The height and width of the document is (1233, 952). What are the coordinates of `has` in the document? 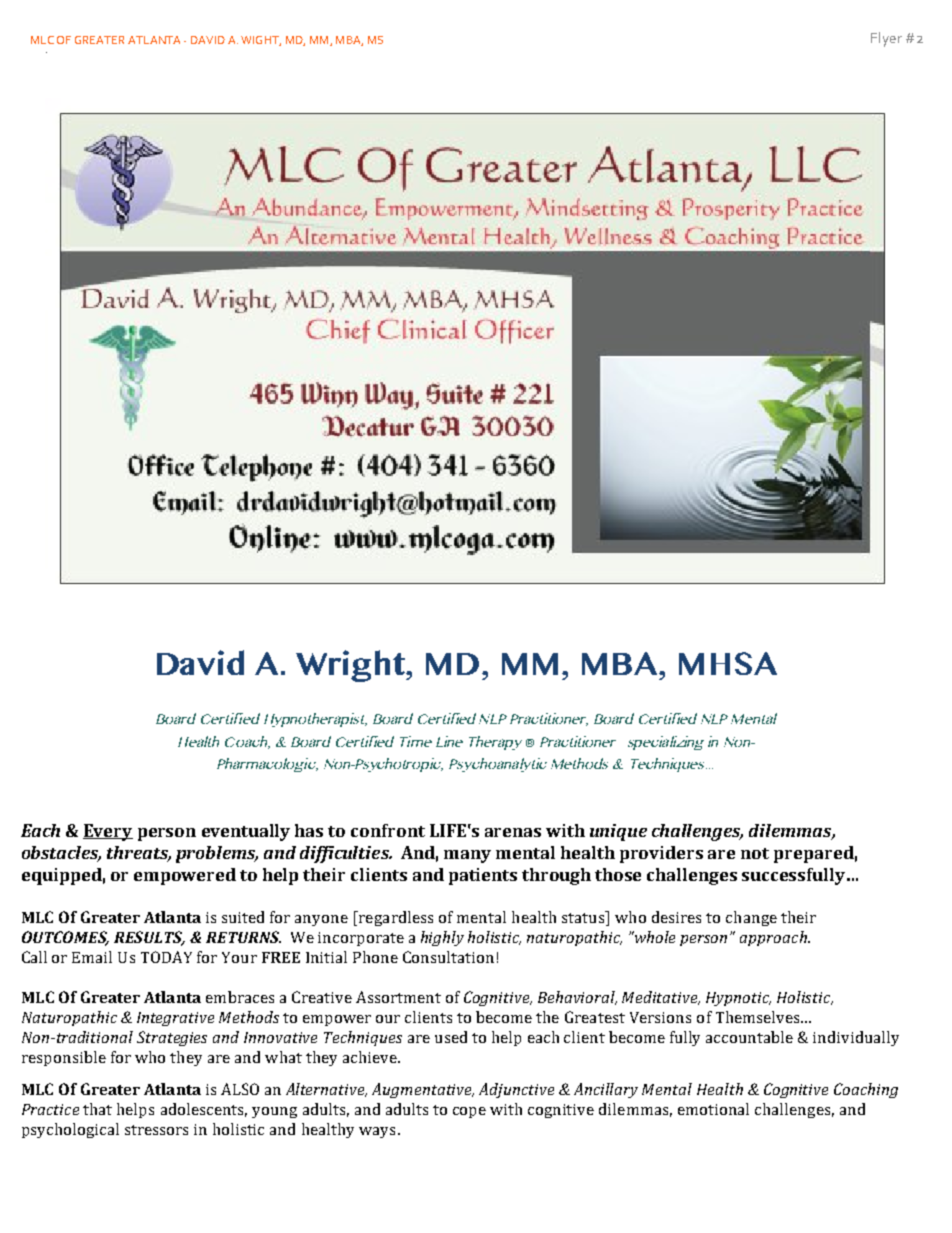 It's located at (309, 830).
